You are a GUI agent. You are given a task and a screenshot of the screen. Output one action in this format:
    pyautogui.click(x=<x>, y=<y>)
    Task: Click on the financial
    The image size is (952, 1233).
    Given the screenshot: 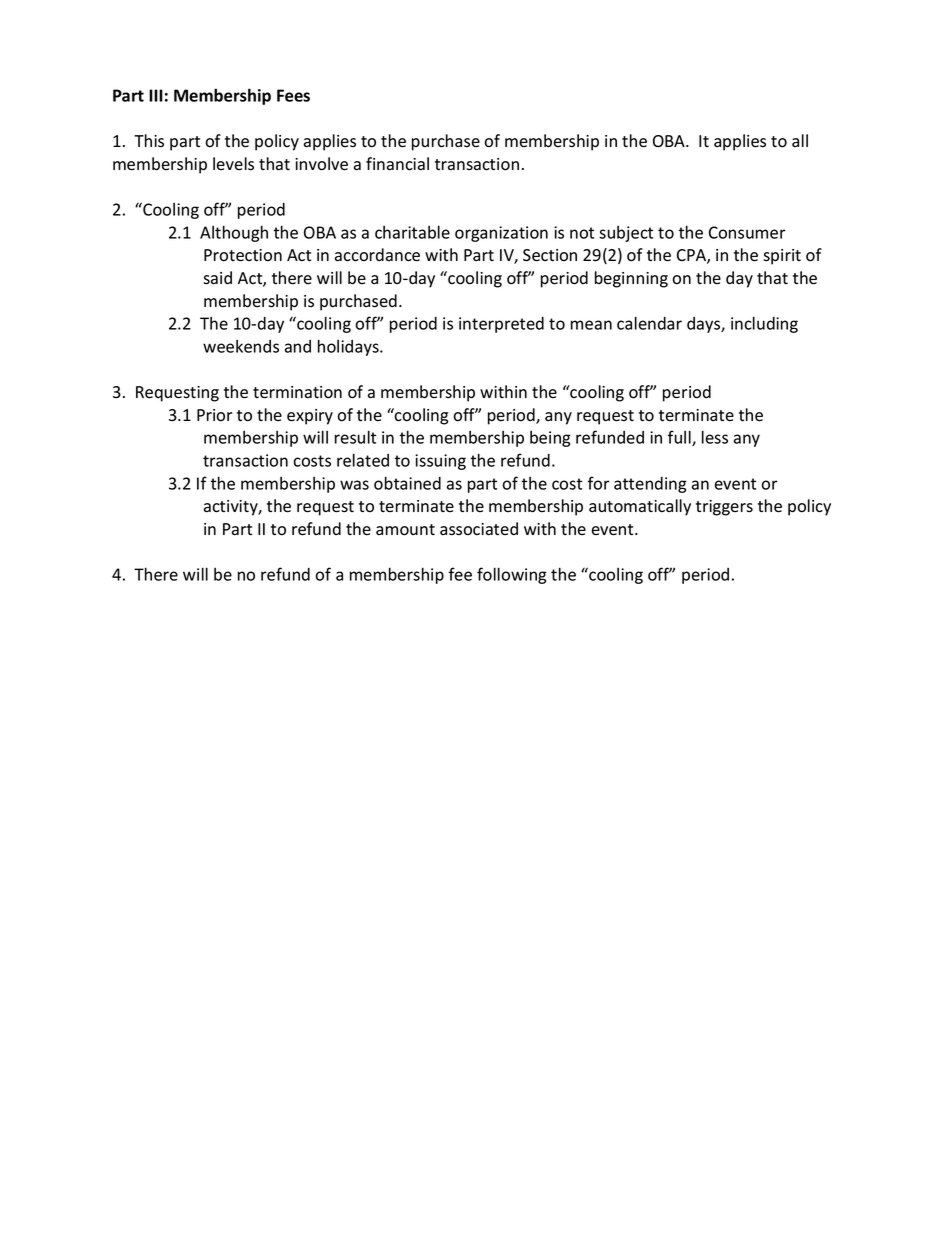 What is the action you would take?
    pyautogui.click(x=397, y=164)
